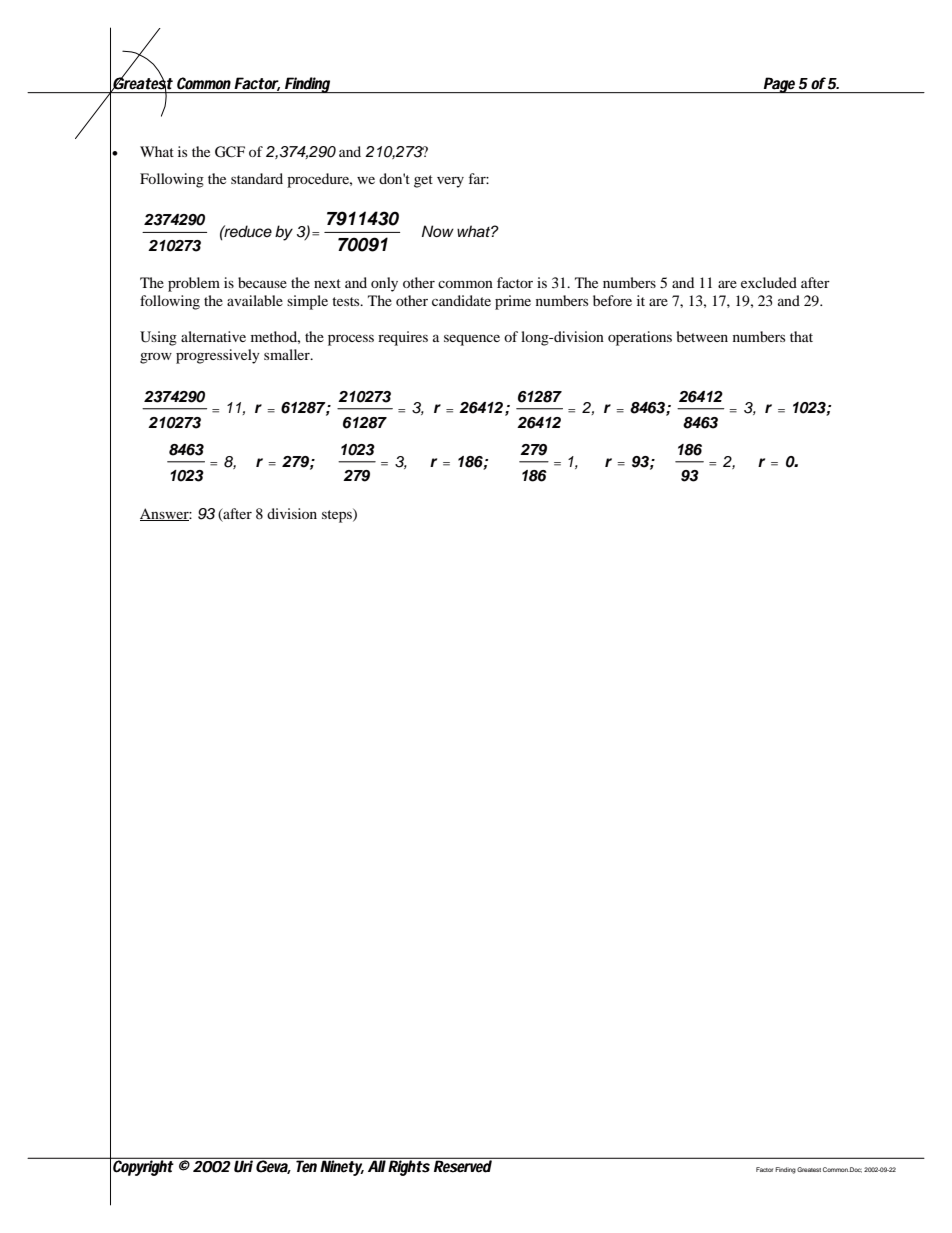  Describe the element at coordinates (462, 1165) in the screenshot. I see `Reserved` at that location.
